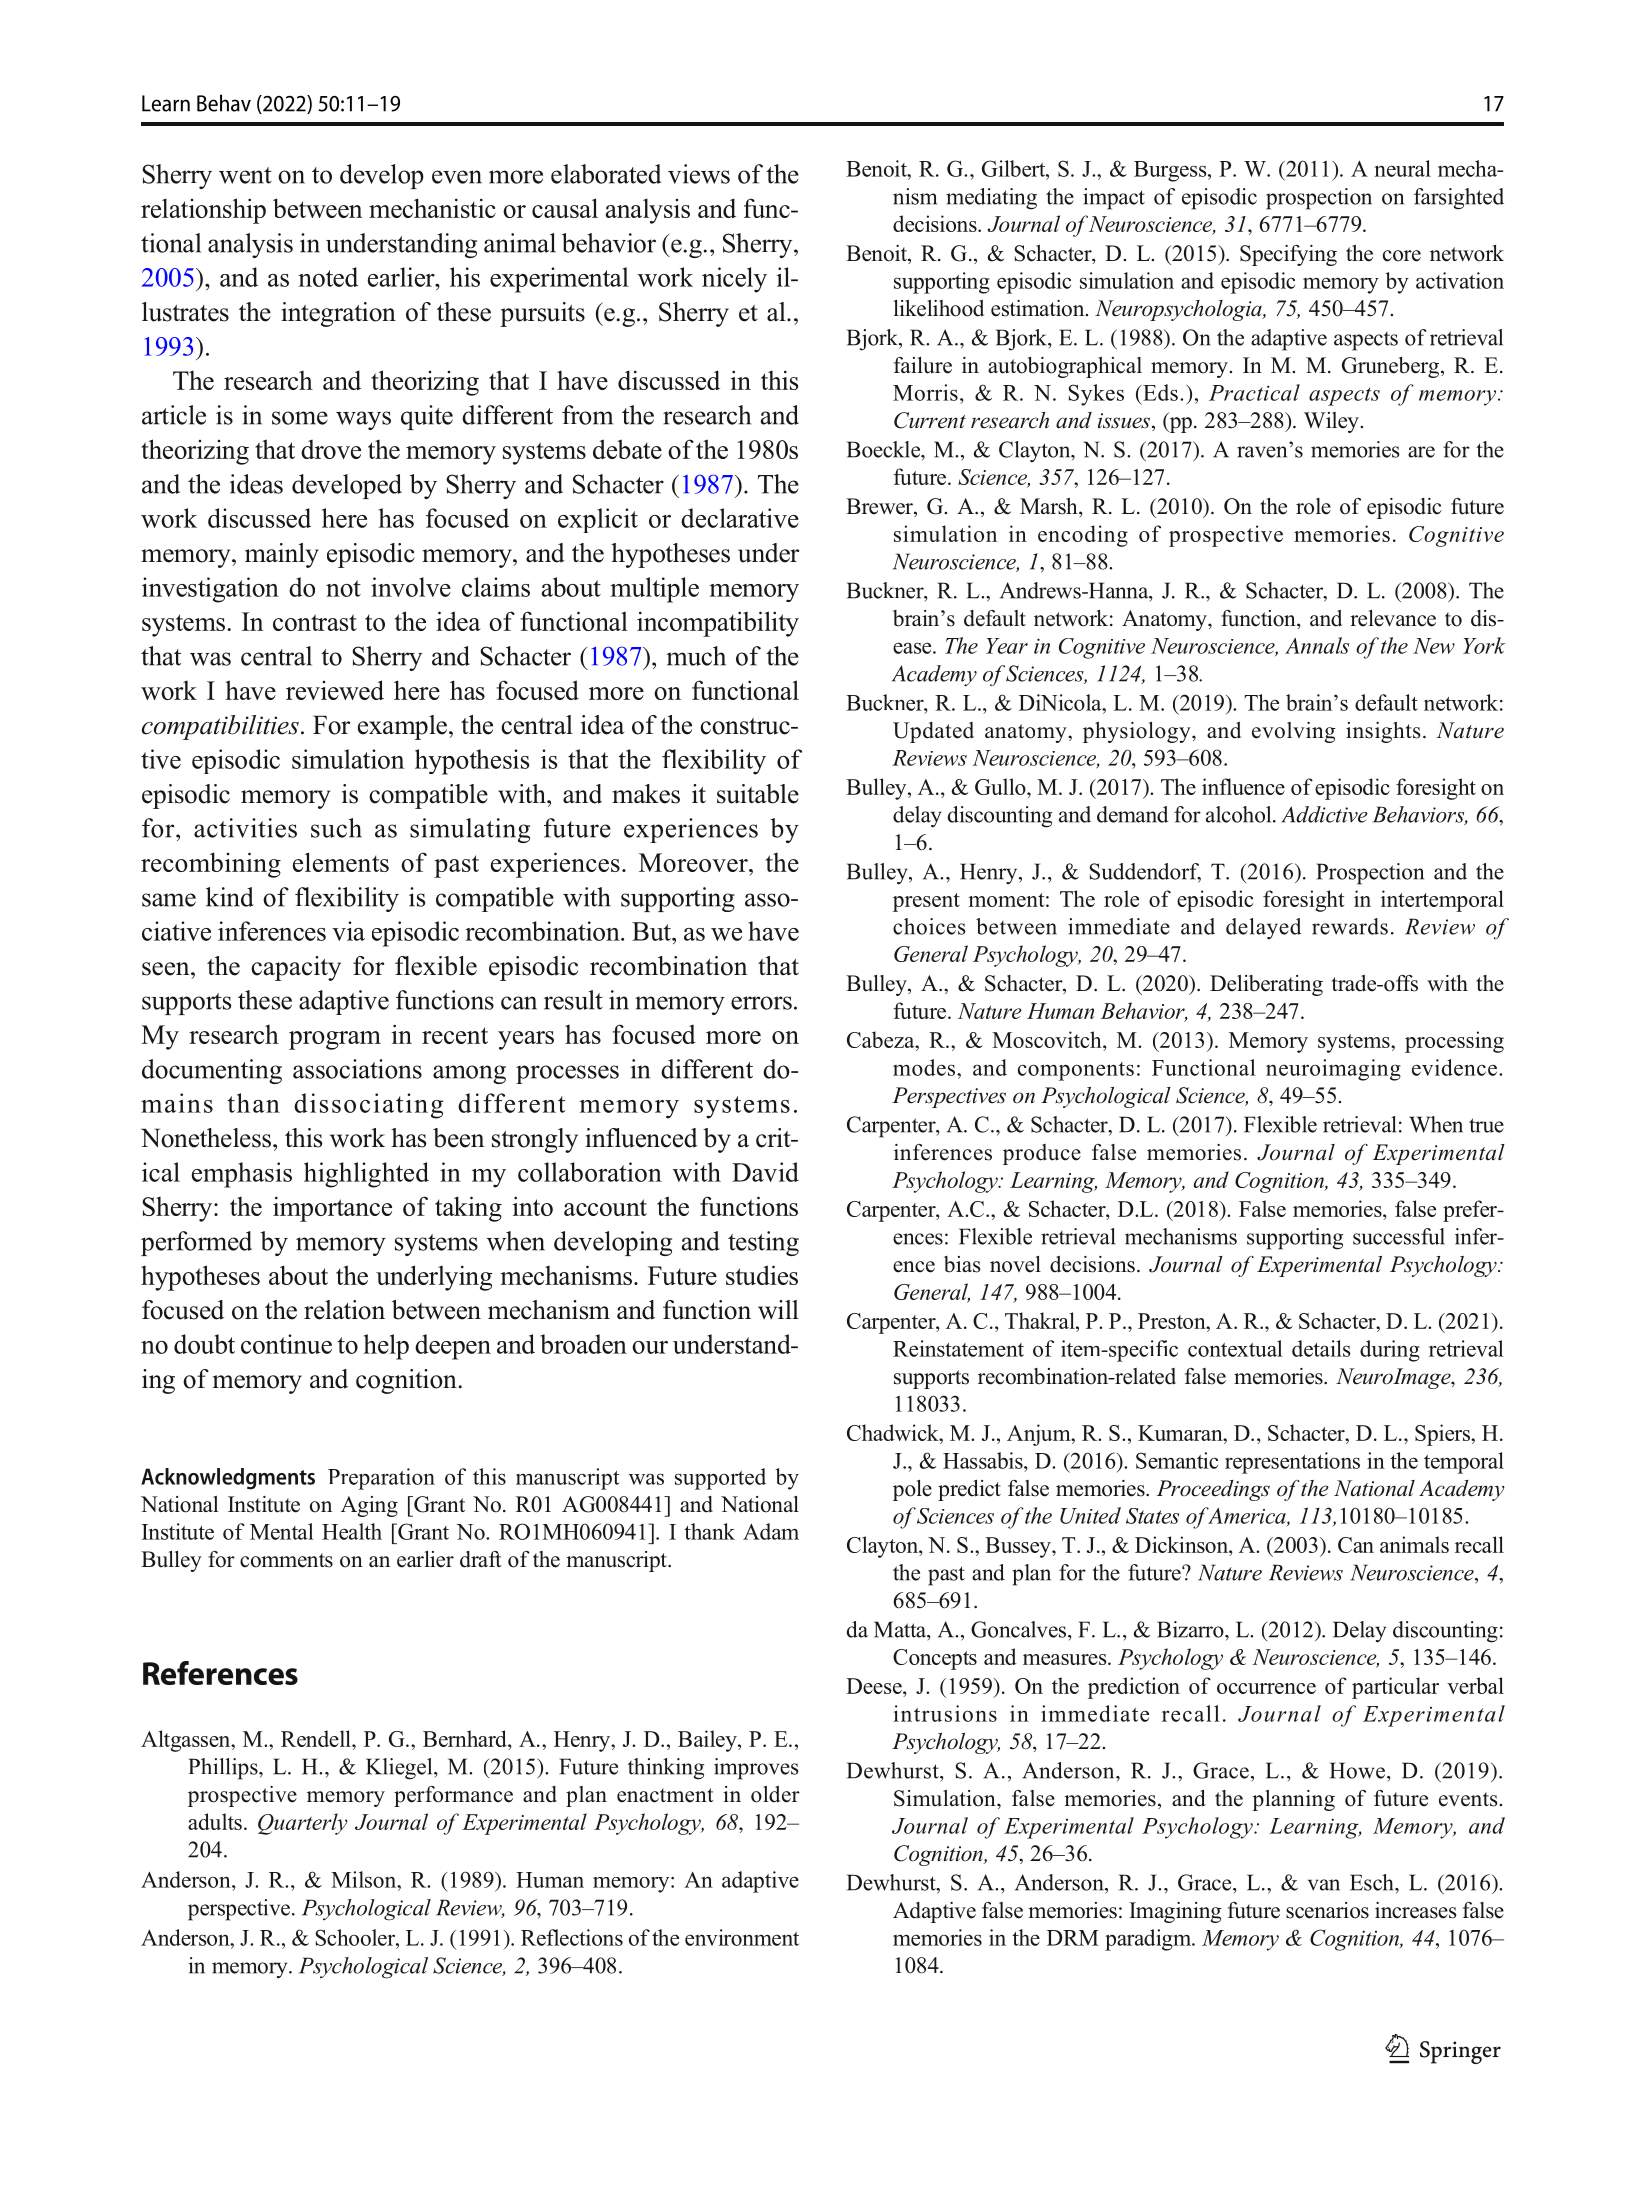  Describe the element at coordinates (336, 828) in the image. I see `such` at that location.
